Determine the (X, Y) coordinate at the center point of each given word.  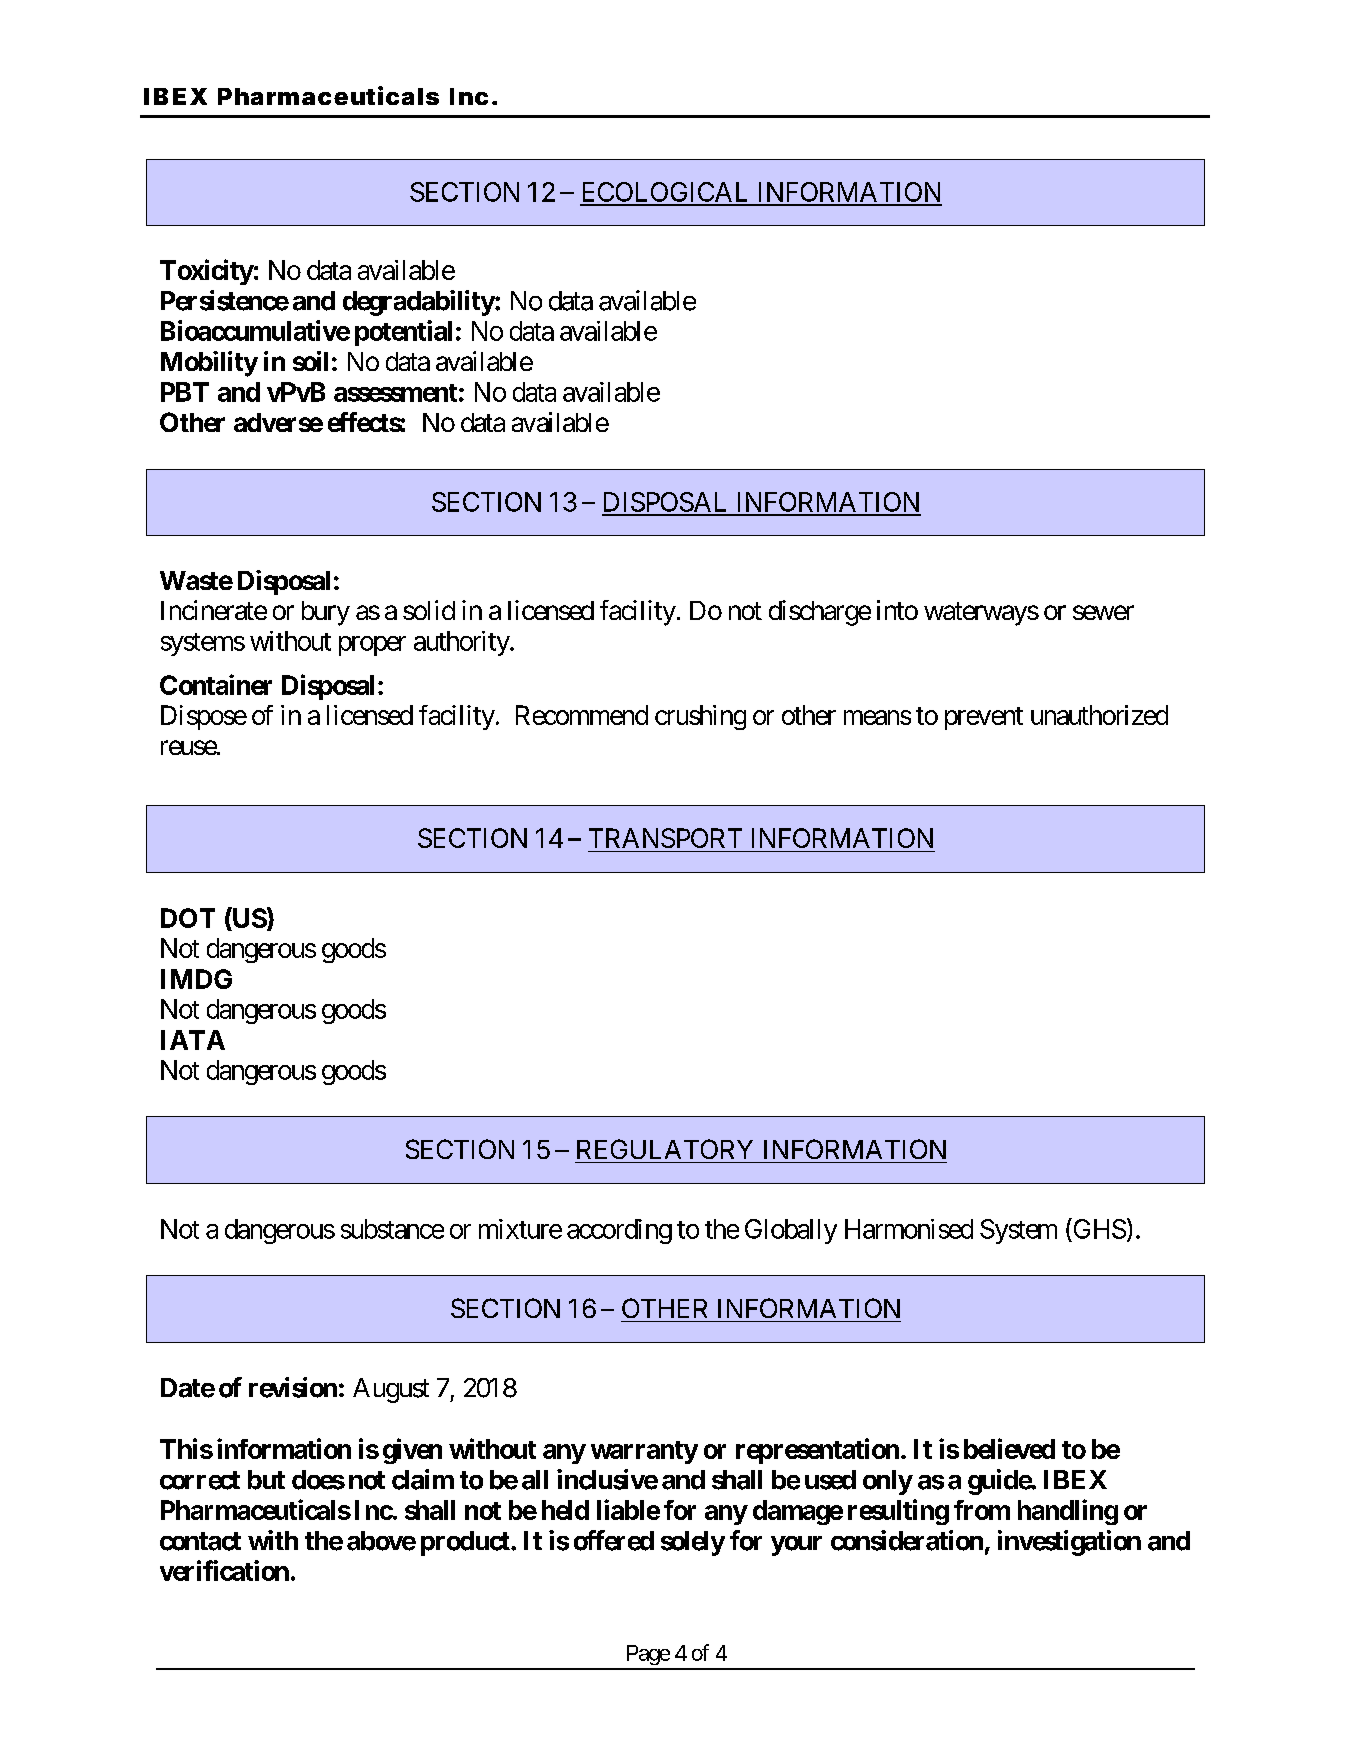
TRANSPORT (665, 838)
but (266, 1480)
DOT (188, 918)
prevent (984, 718)
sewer (1103, 612)
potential (403, 333)
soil (310, 361)
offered (614, 1540)
